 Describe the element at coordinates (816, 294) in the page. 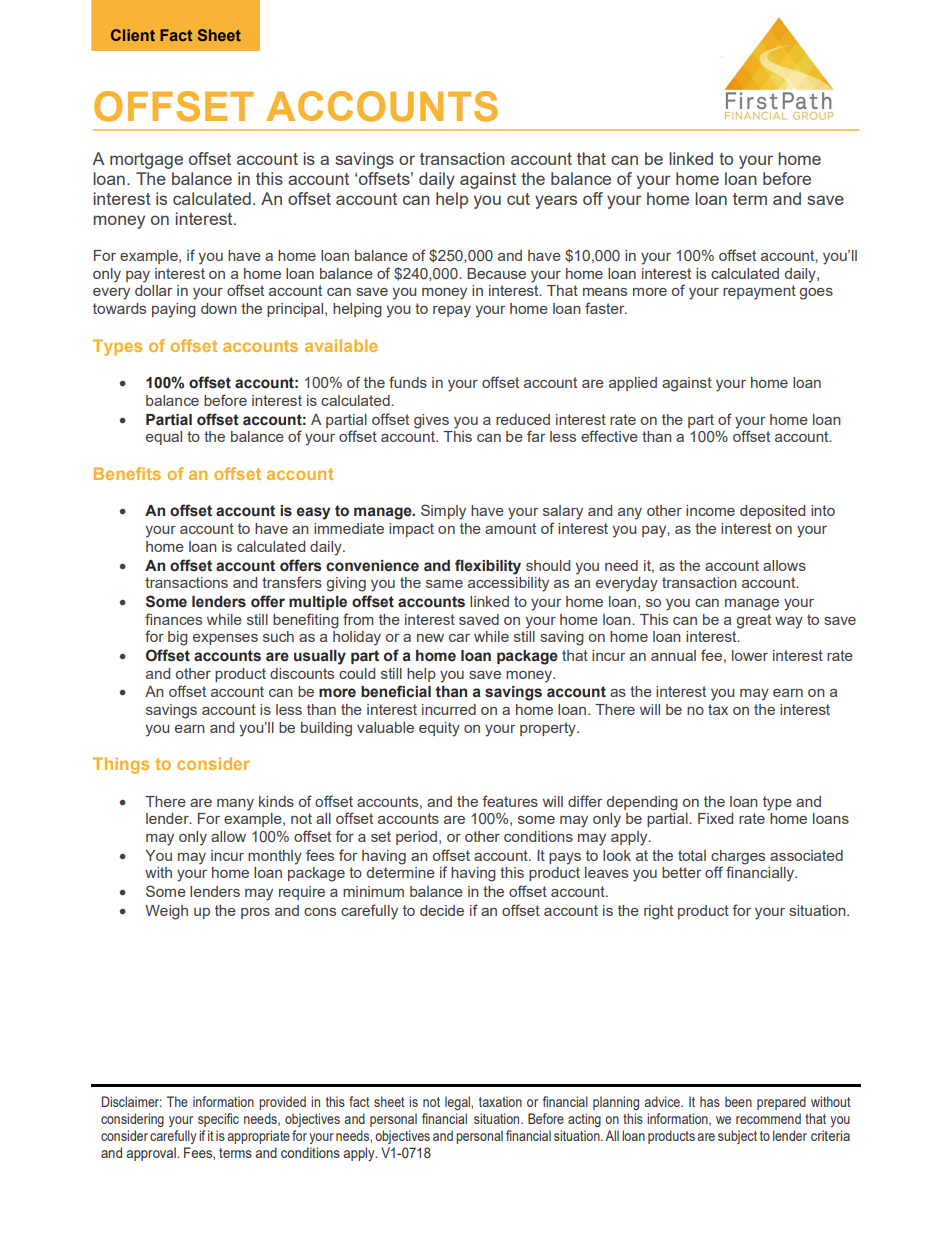

I see `goes` at that location.
